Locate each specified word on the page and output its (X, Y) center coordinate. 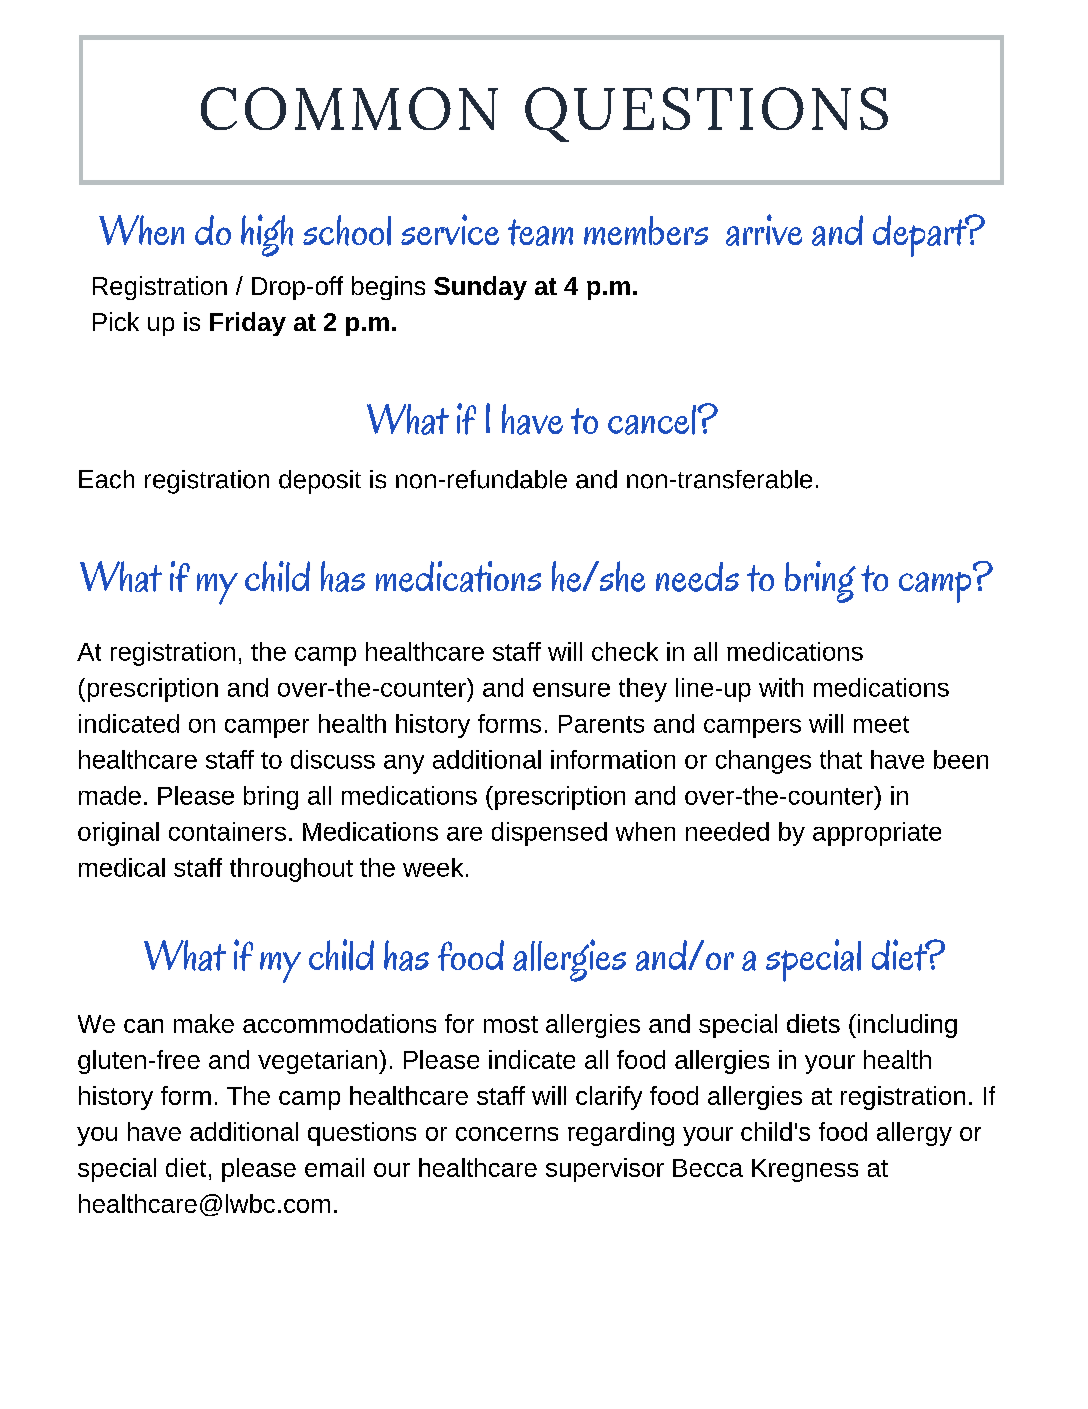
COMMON (349, 108)
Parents (601, 724)
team (540, 232)
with (781, 687)
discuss (333, 759)
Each (106, 479)
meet (881, 724)
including (907, 1026)
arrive (764, 230)
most (511, 1024)
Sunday (480, 288)
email (334, 1167)
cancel (653, 420)
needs (697, 577)
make (204, 1023)
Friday (248, 324)
